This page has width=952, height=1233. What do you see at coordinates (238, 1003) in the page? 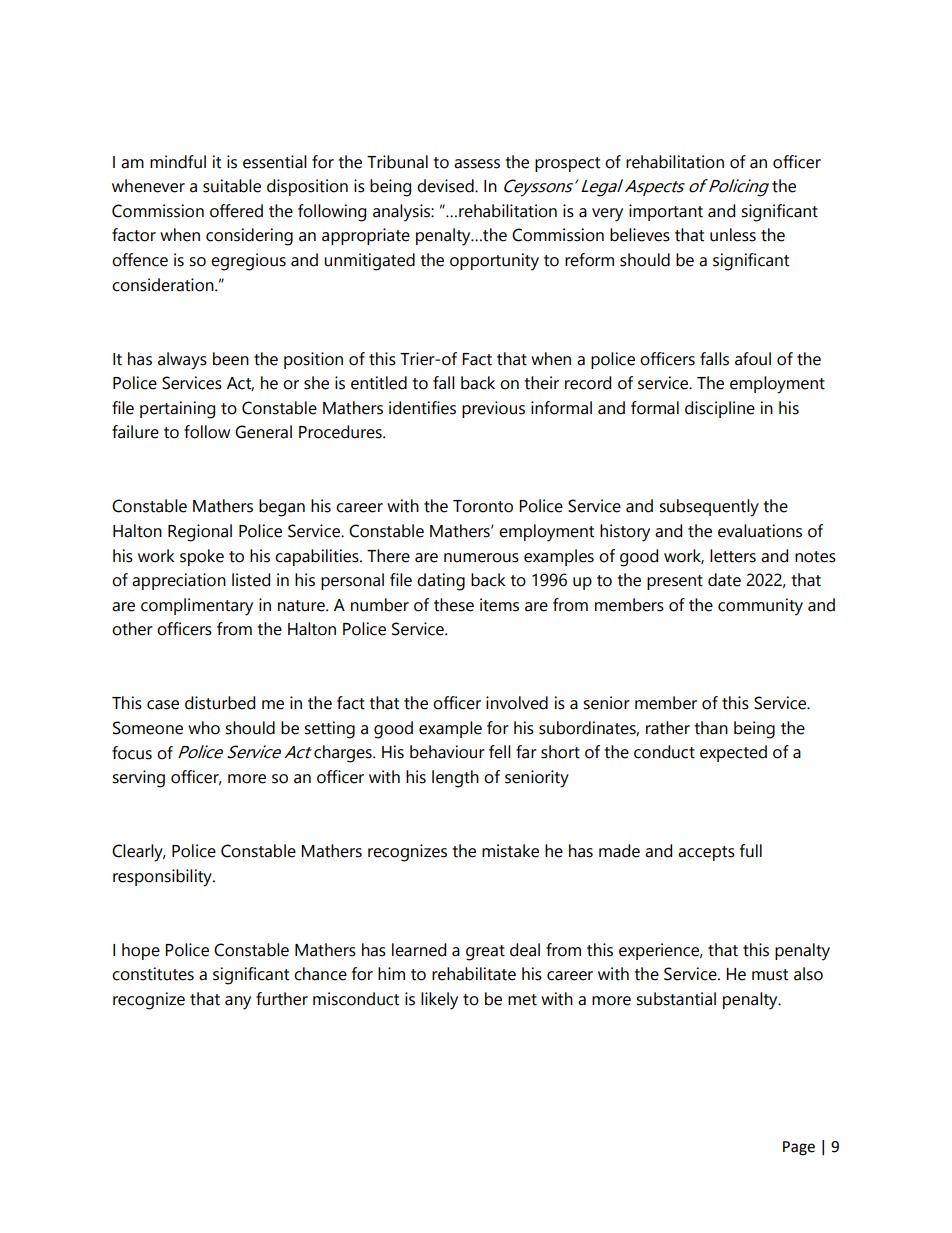
I see `any` at bounding box center [238, 1003].
